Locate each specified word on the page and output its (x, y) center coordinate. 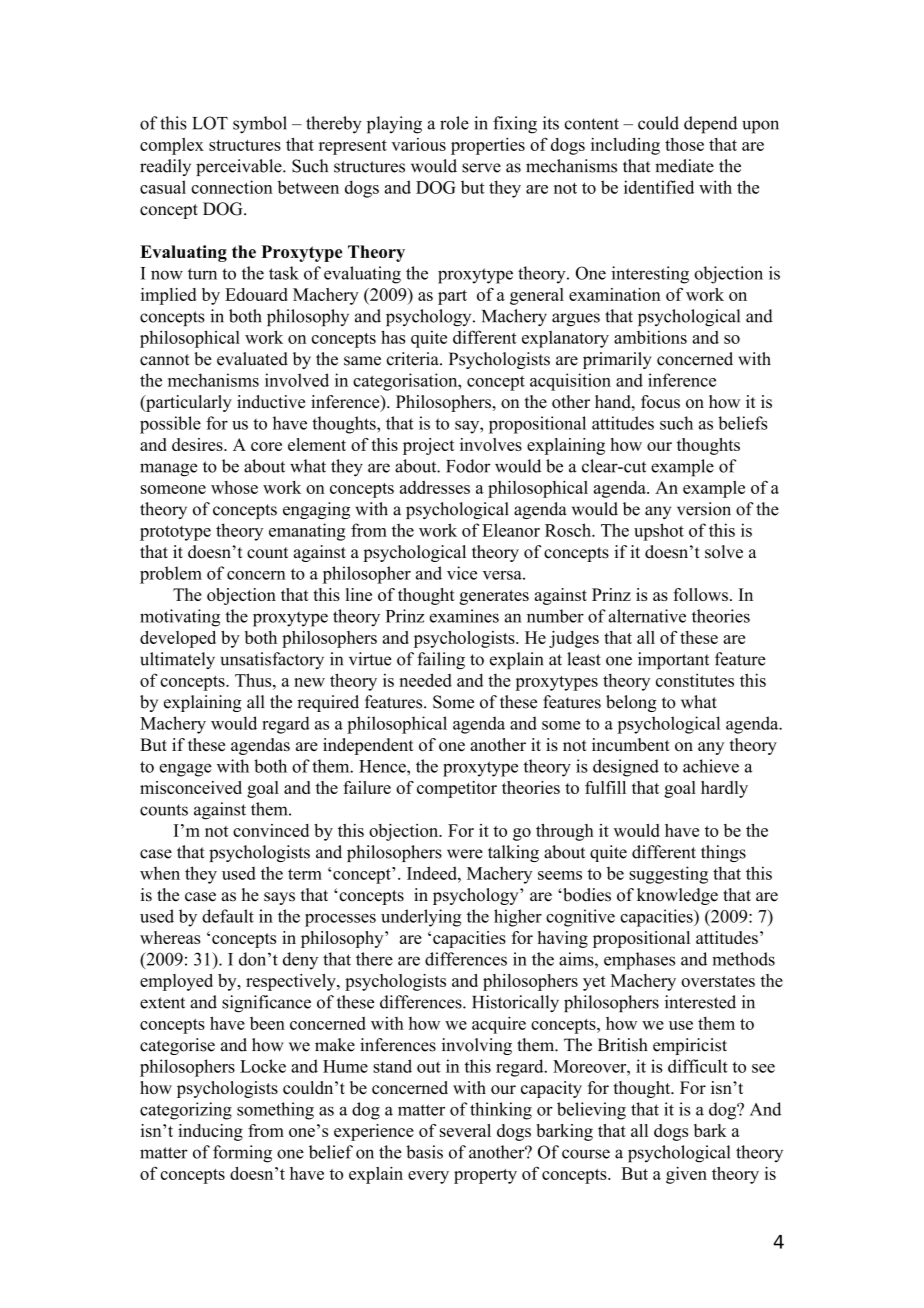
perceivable (240, 167)
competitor (457, 789)
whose (234, 487)
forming (242, 1154)
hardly (724, 789)
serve (481, 168)
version (704, 509)
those (684, 144)
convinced (271, 830)
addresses (435, 487)
